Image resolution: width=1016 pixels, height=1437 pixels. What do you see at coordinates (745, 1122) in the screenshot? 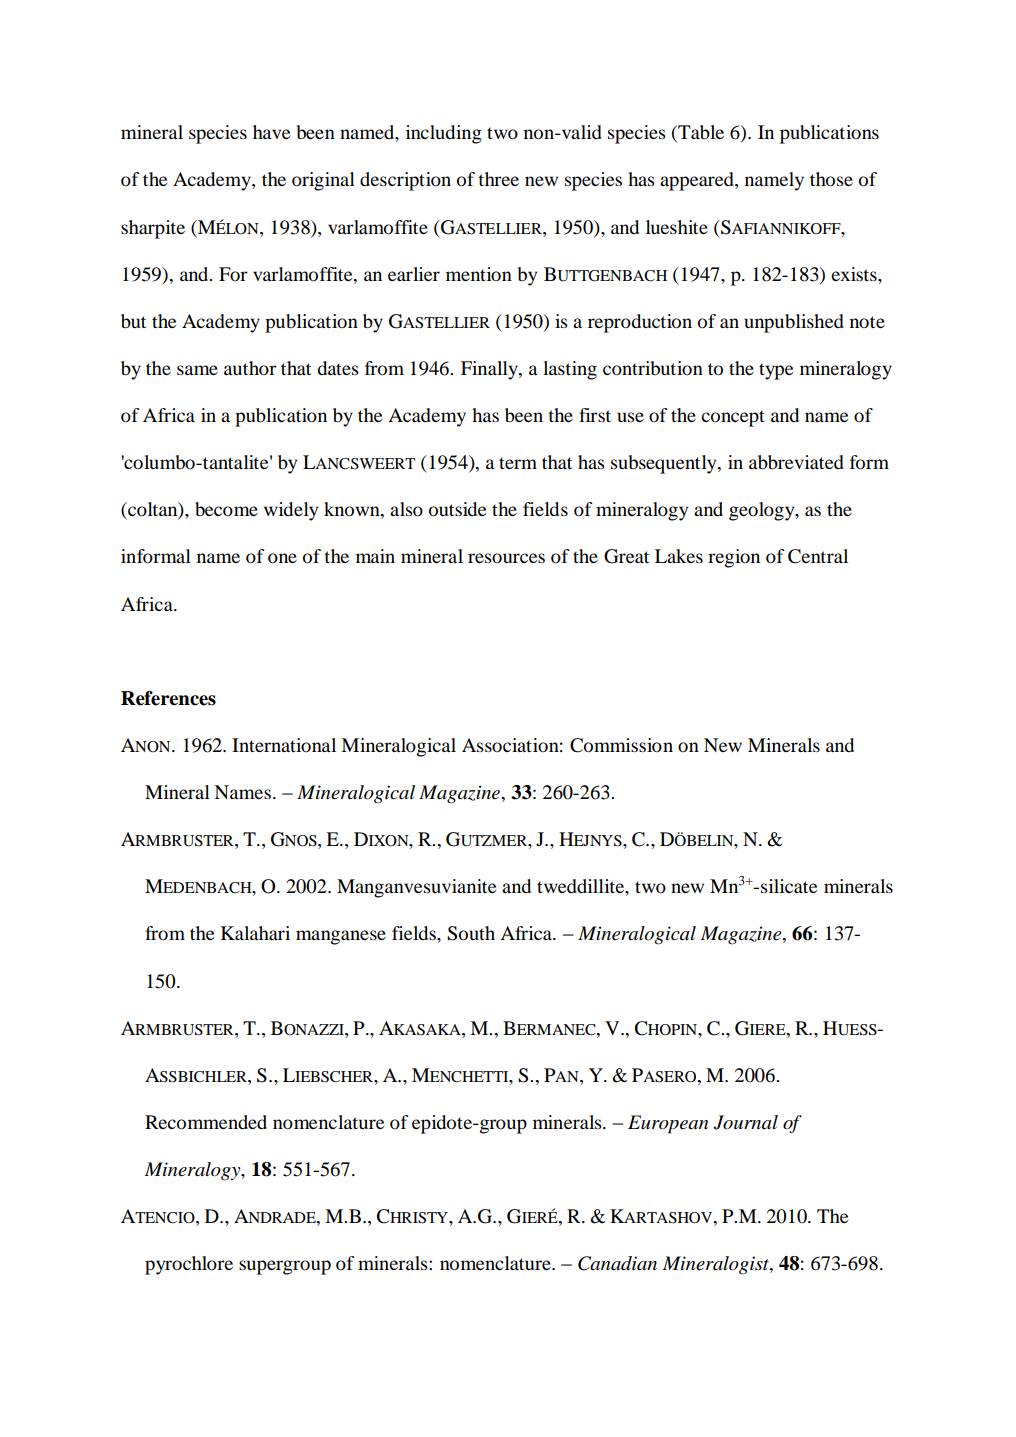
I see `Journal` at bounding box center [745, 1122].
